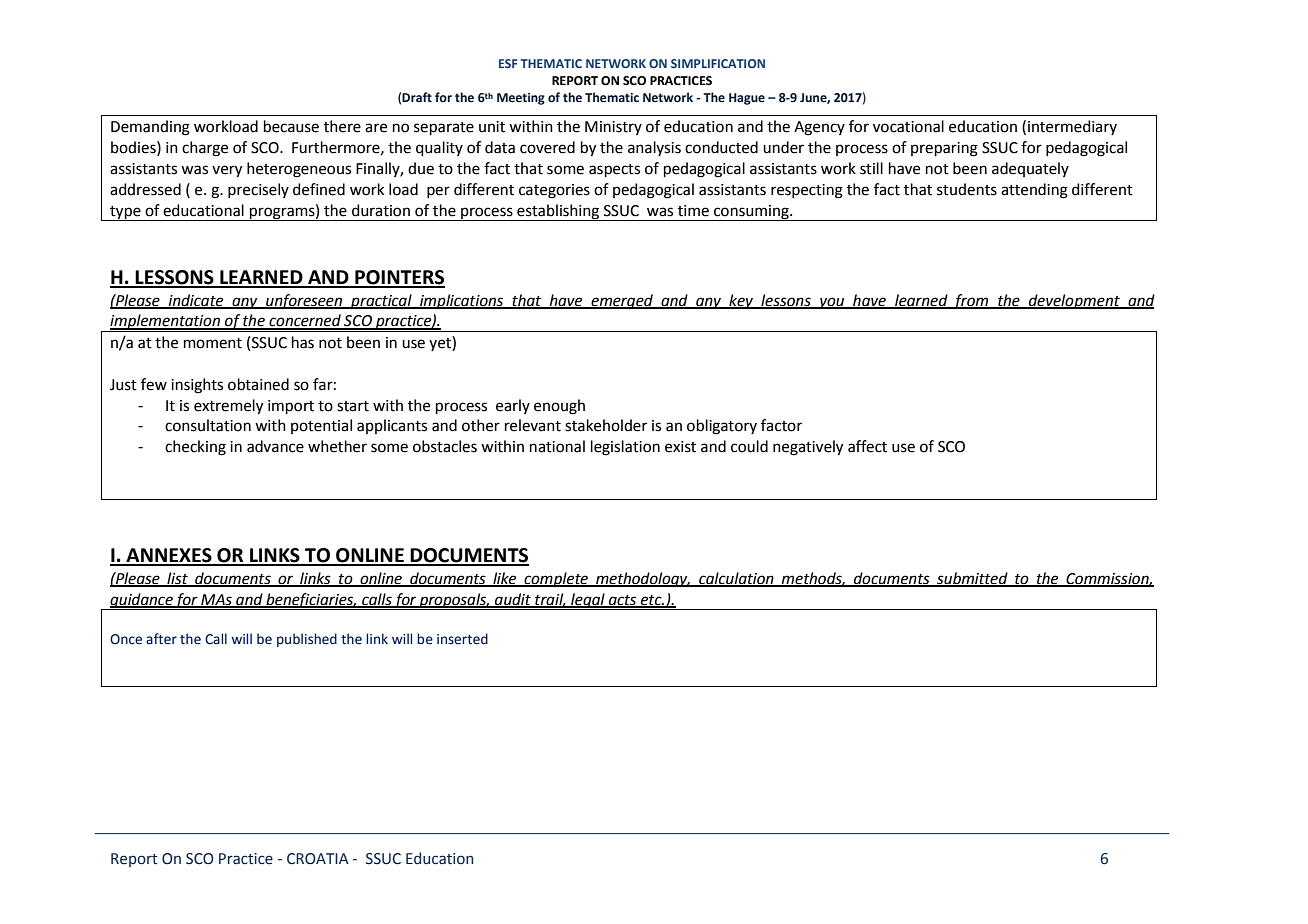 This screenshot has width=1308, height=924. Describe the element at coordinates (318, 859) in the screenshot. I see `CROATIA` at that location.
